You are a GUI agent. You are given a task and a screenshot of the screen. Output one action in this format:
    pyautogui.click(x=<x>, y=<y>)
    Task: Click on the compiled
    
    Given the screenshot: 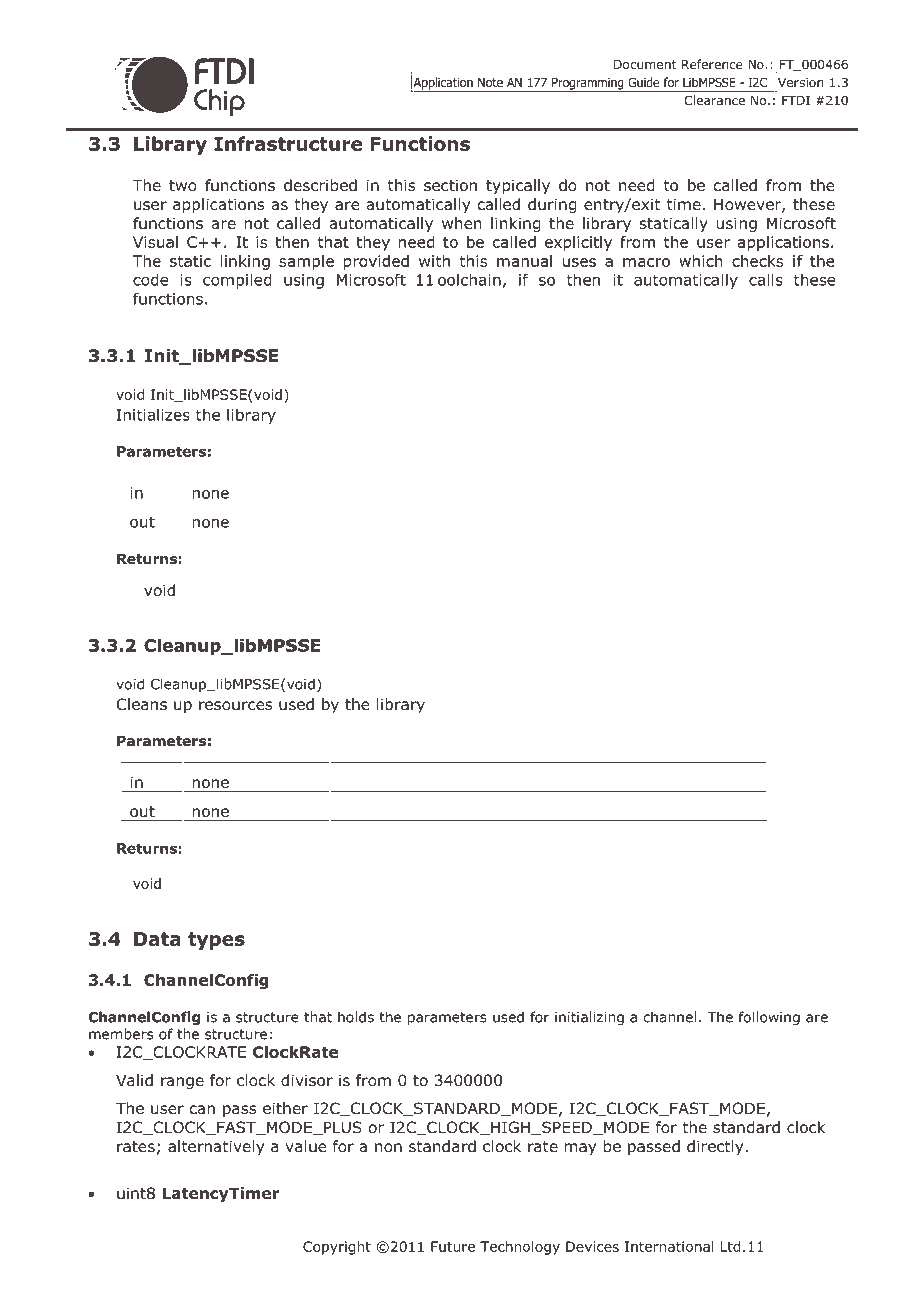 What is the action you would take?
    pyautogui.click(x=237, y=281)
